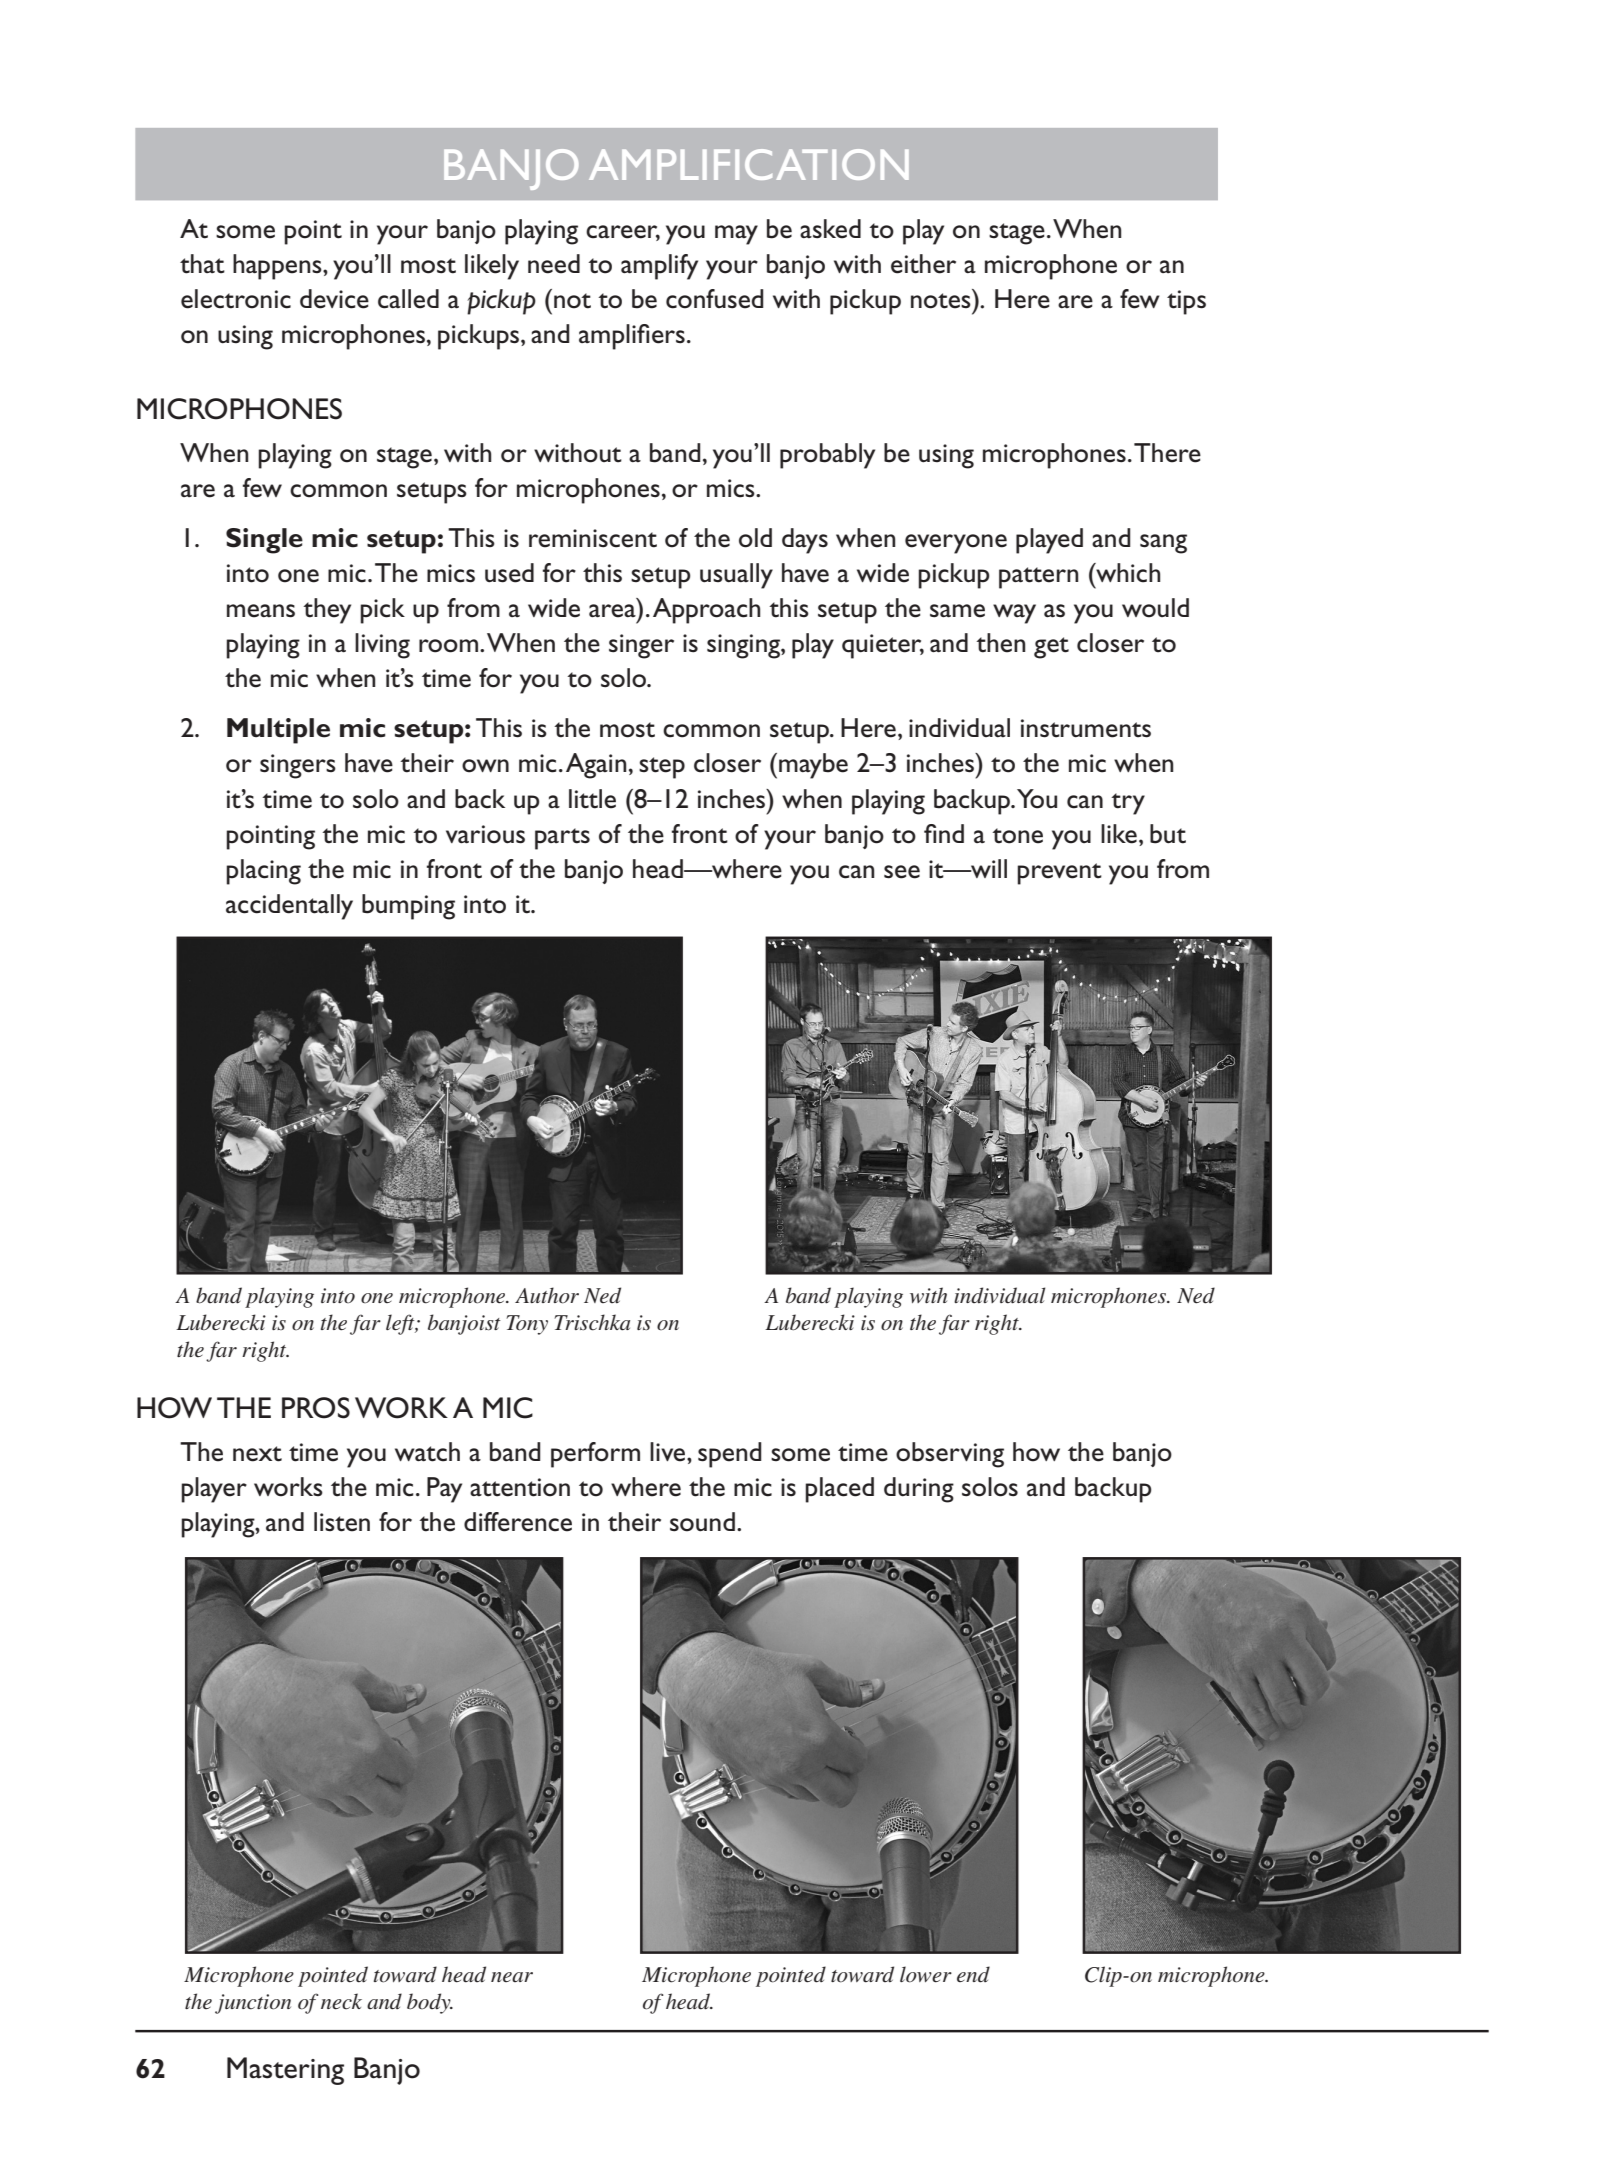 The width and height of the image is (1624, 2166). I want to click on sound, so click(702, 1522).
